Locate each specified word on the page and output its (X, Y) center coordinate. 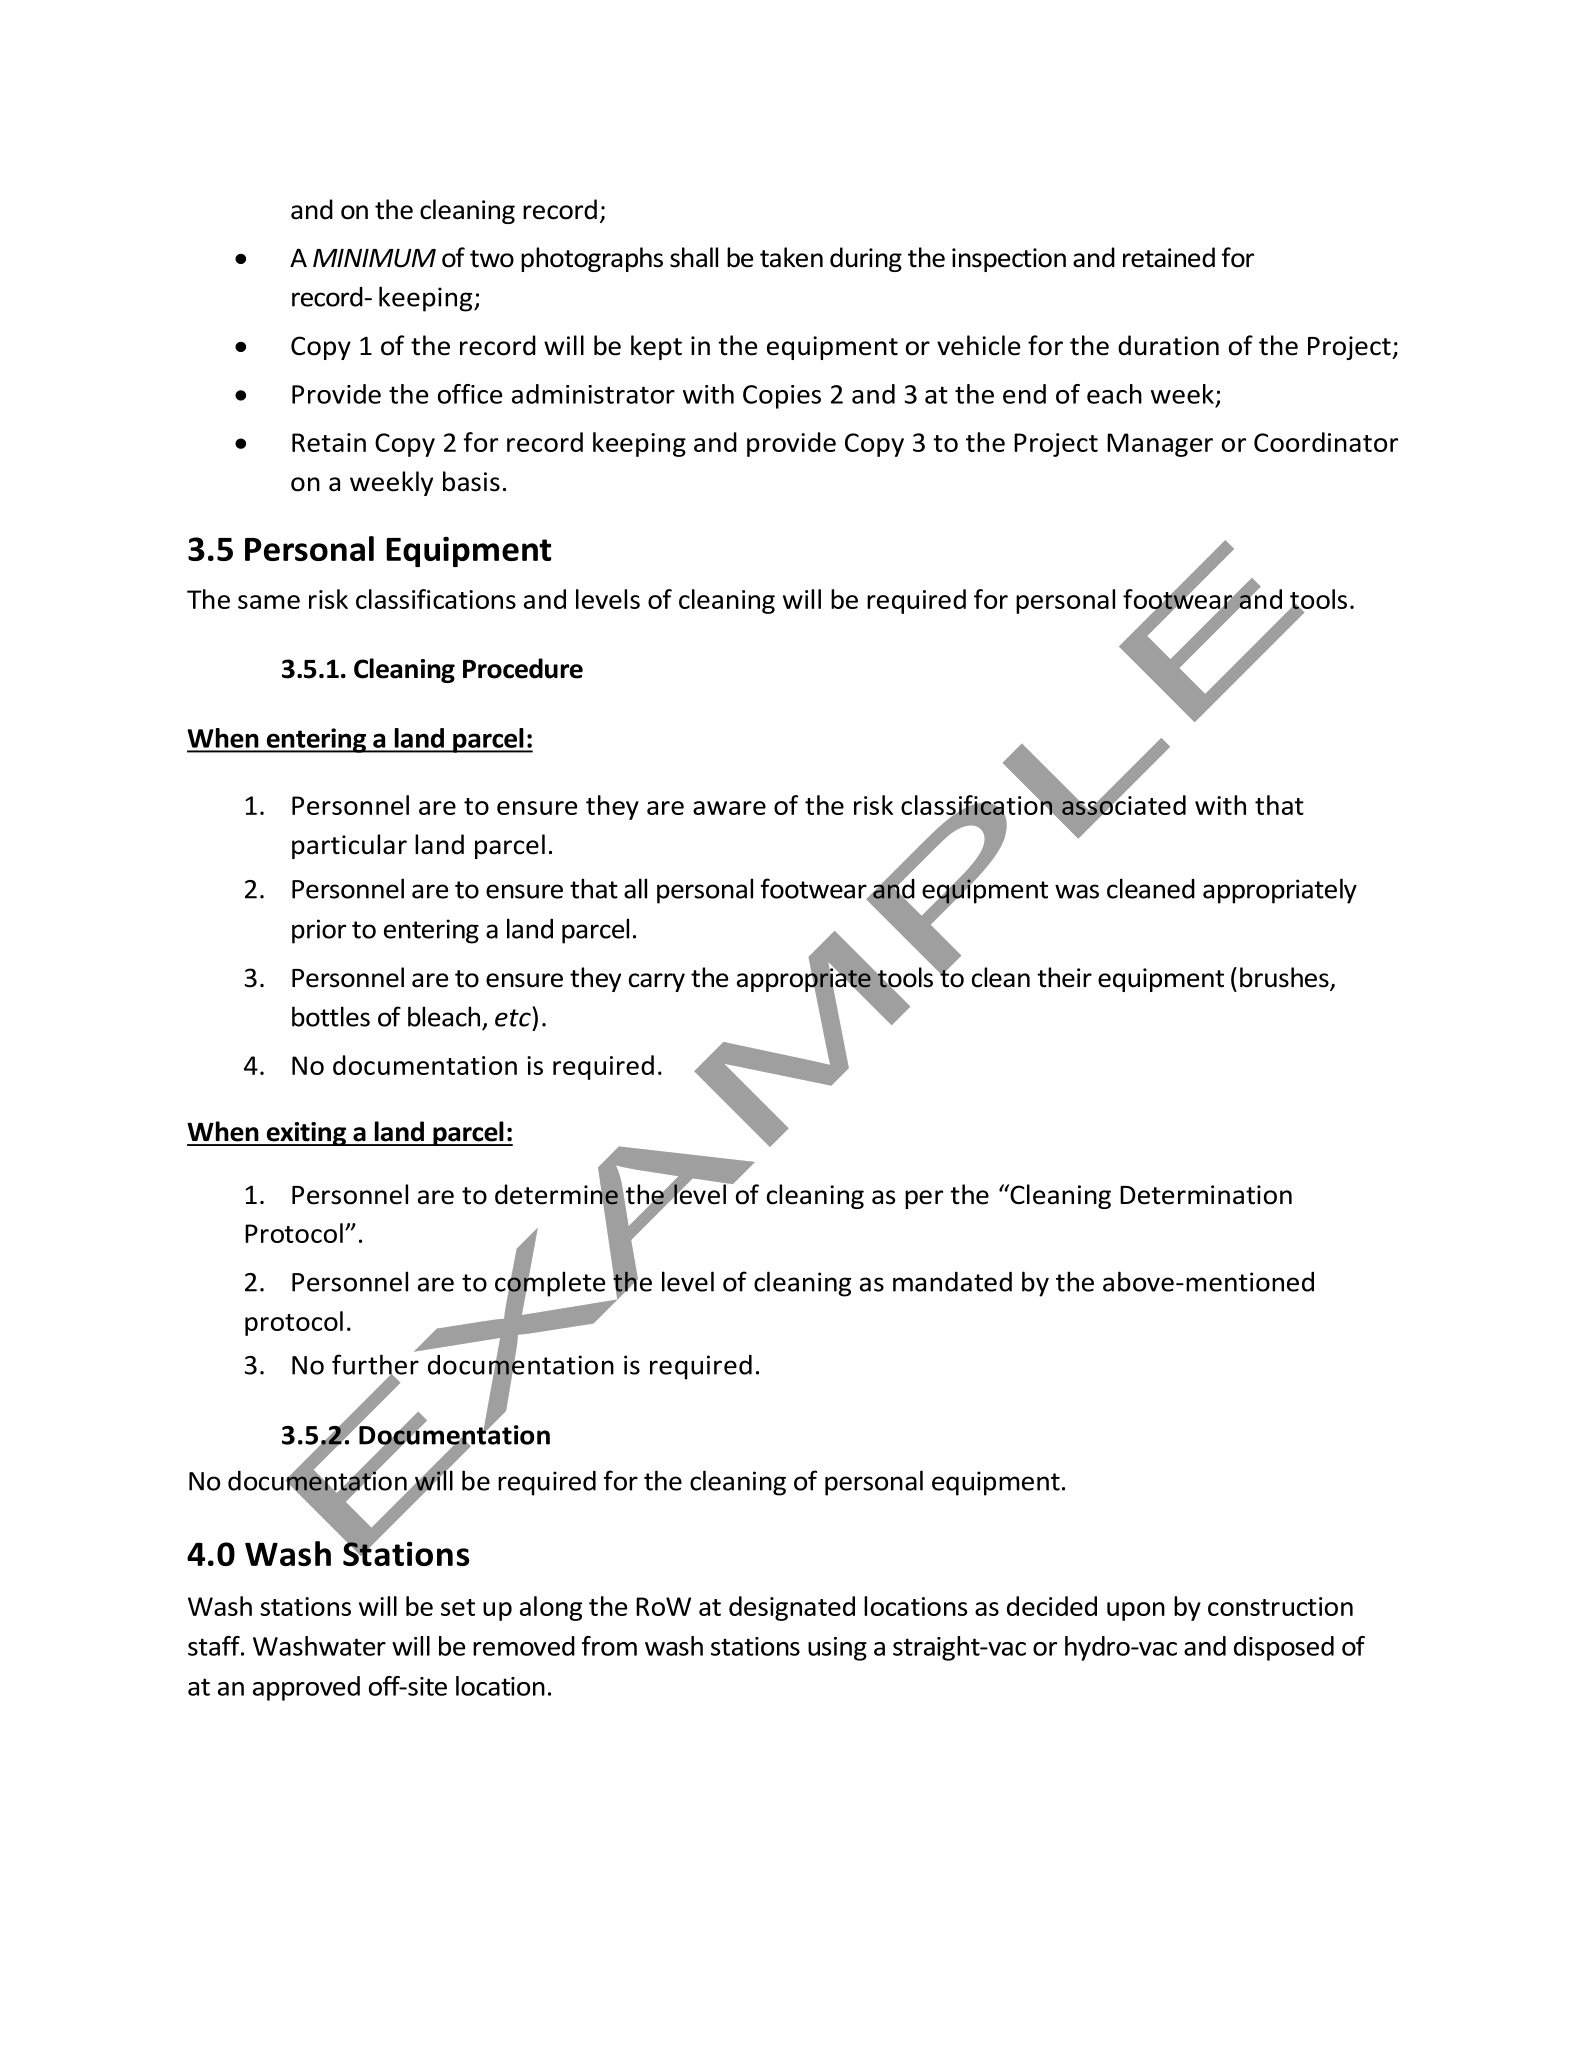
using (837, 1649)
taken (791, 257)
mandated (952, 1282)
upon (1136, 1611)
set (458, 1607)
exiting (306, 1134)
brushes (1285, 978)
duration (1168, 345)
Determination (1206, 1195)
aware (729, 808)
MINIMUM (374, 258)
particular (349, 846)
